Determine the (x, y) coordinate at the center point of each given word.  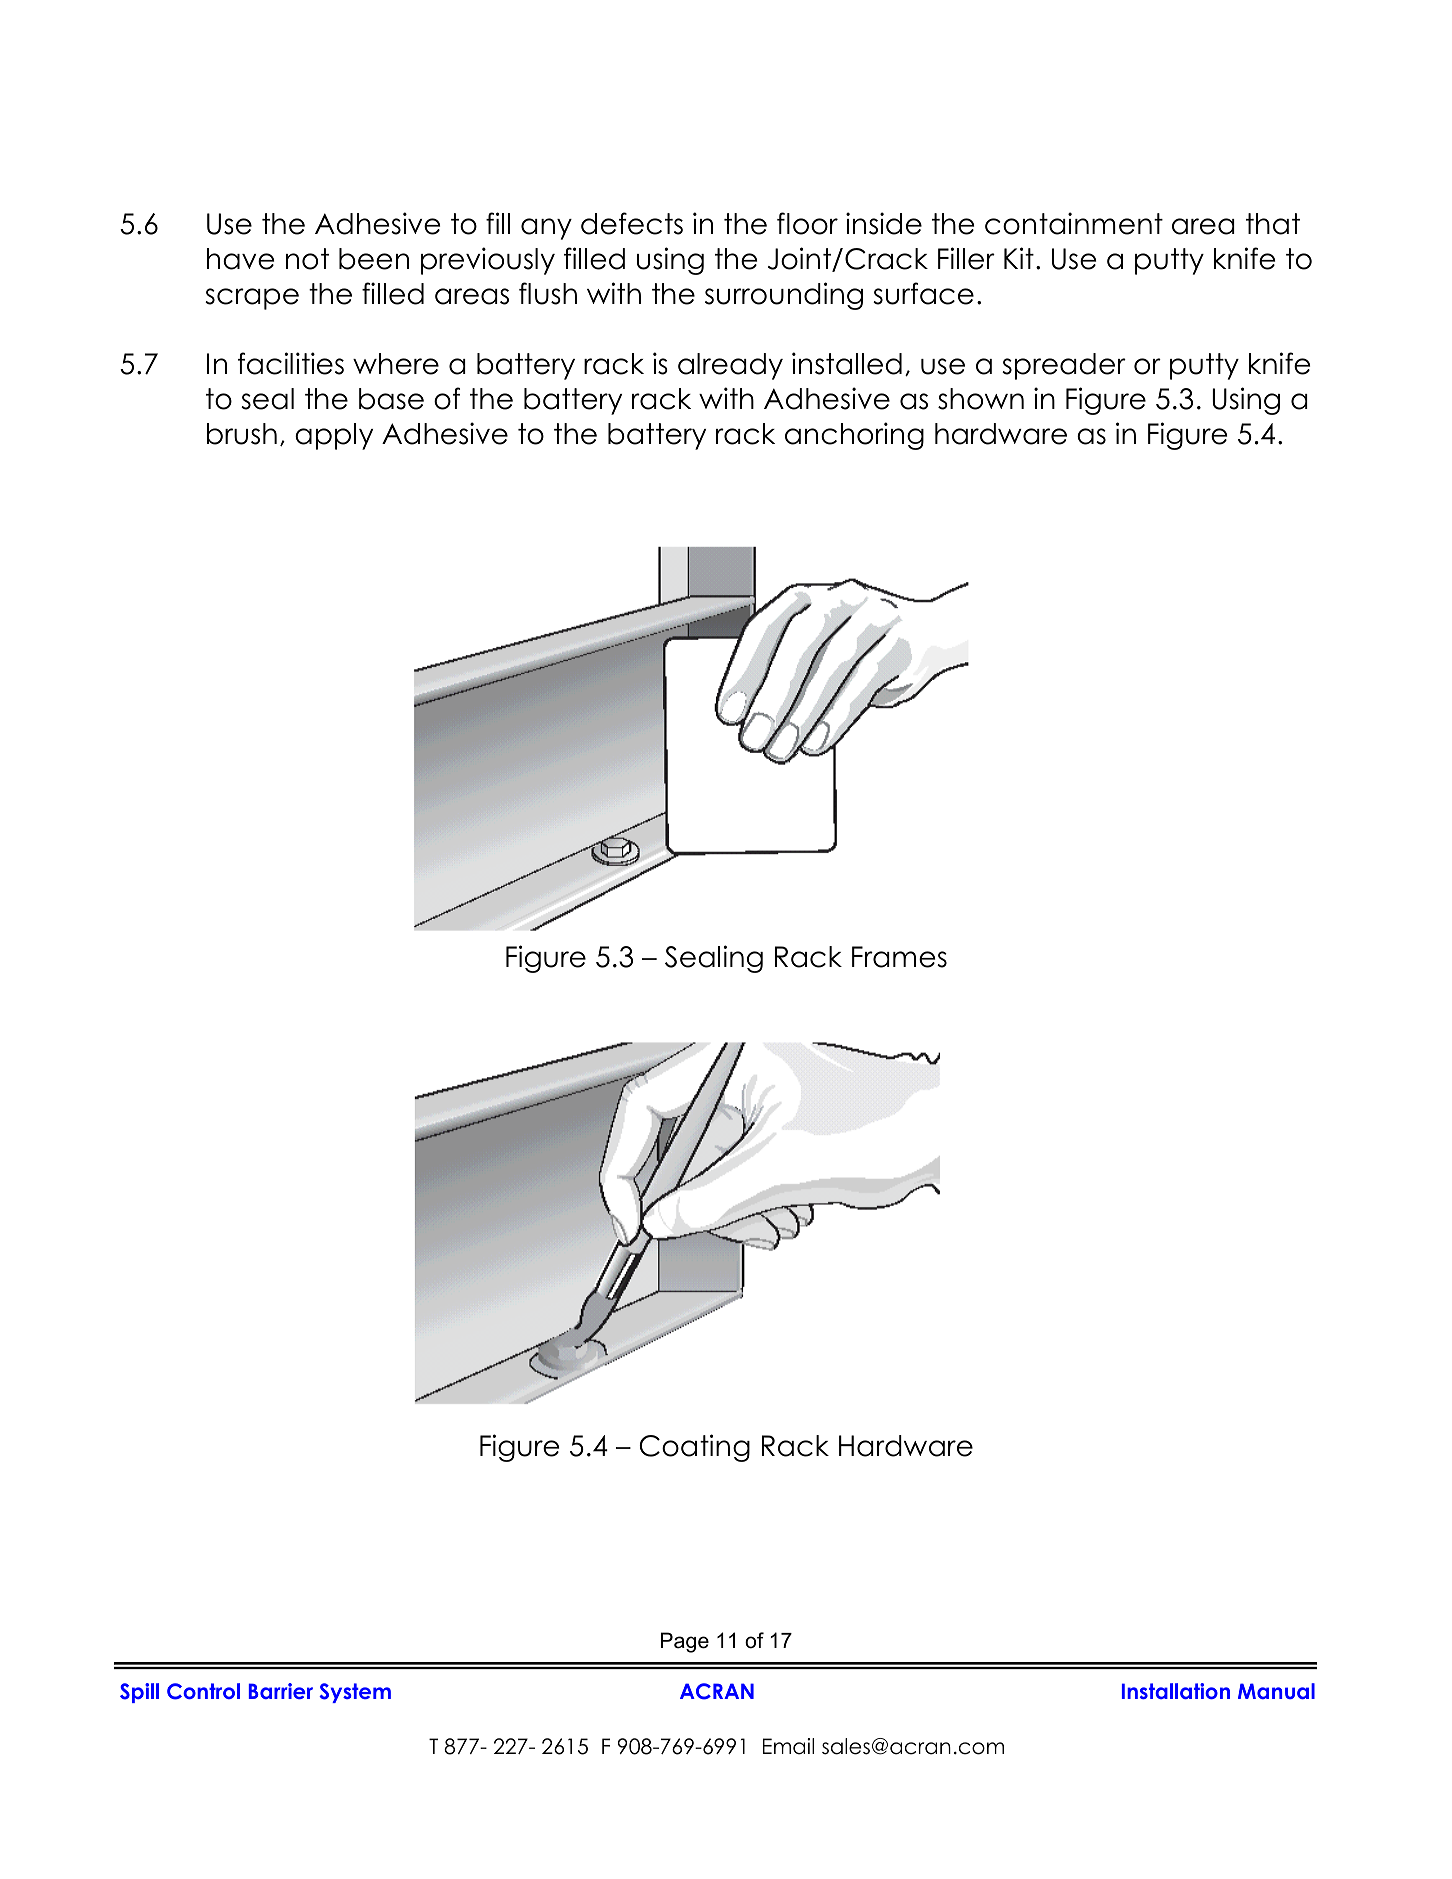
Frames (899, 957)
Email (788, 1746)
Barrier (281, 1691)
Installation (1176, 1691)
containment (1074, 223)
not (307, 259)
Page (685, 1642)
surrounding (784, 296)
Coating (694, 1448)
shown (981, 399)
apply (334, 436)
